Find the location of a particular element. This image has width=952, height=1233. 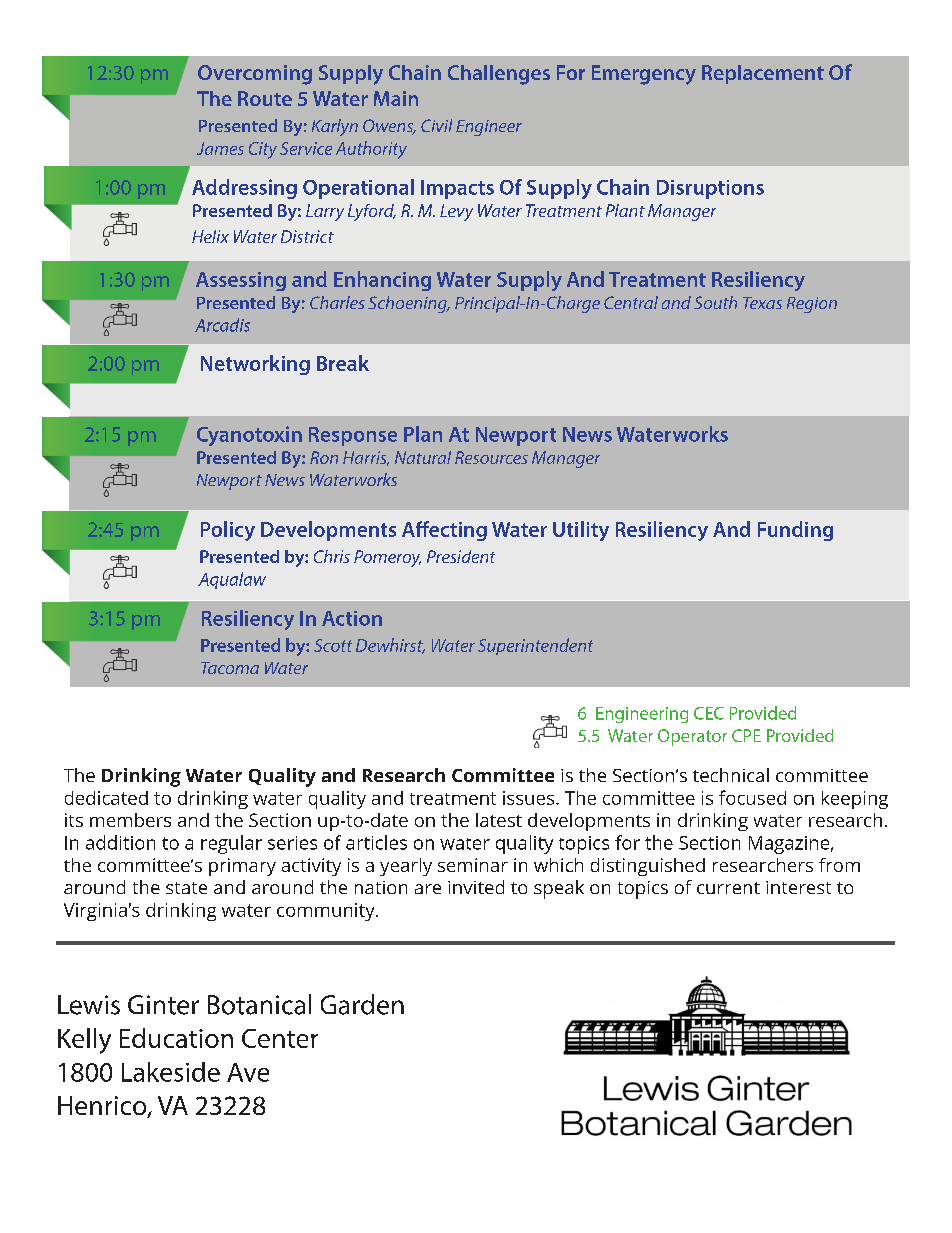

Education is located at coordinates (176, 1038).
